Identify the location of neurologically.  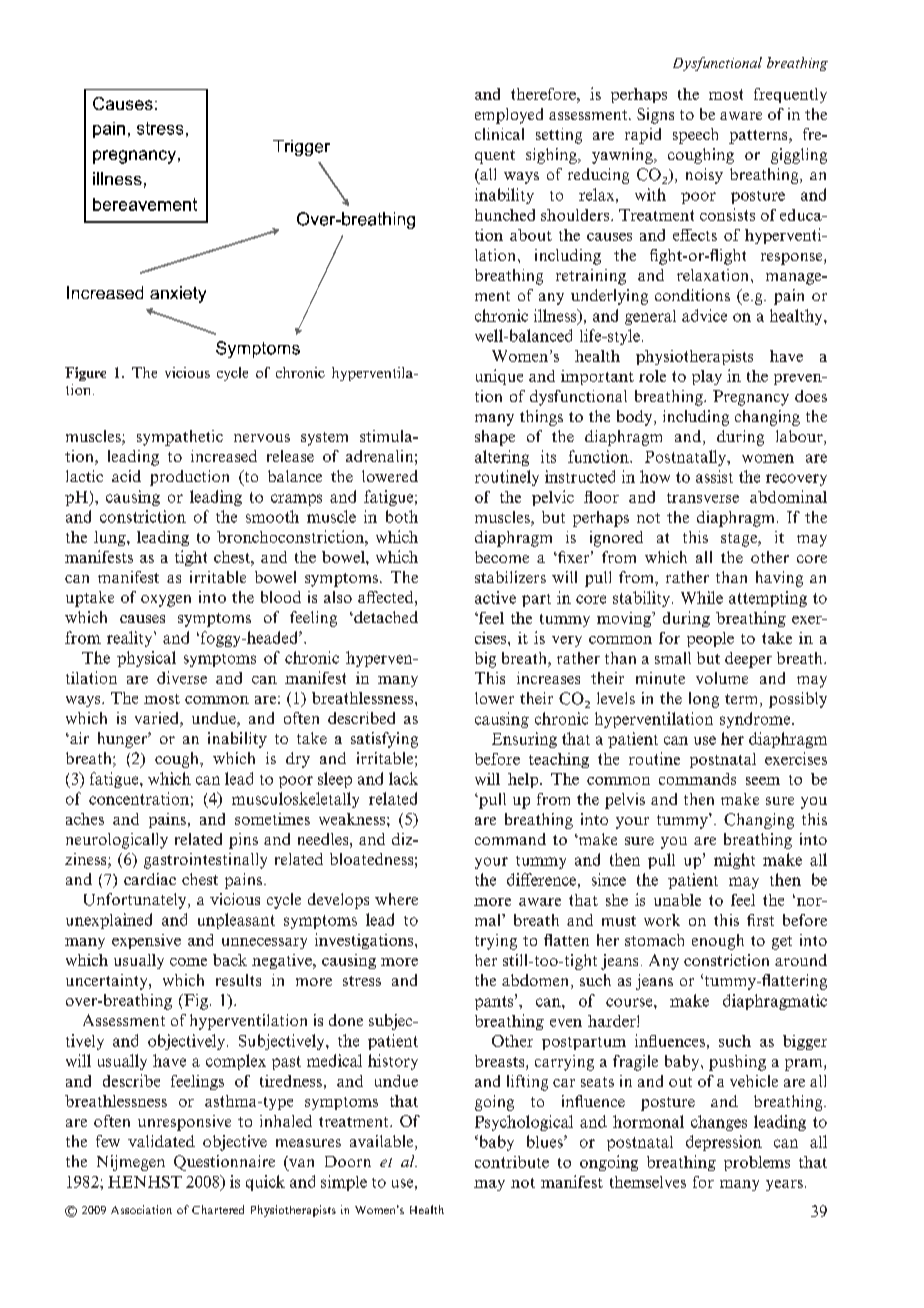
(117, 841).
